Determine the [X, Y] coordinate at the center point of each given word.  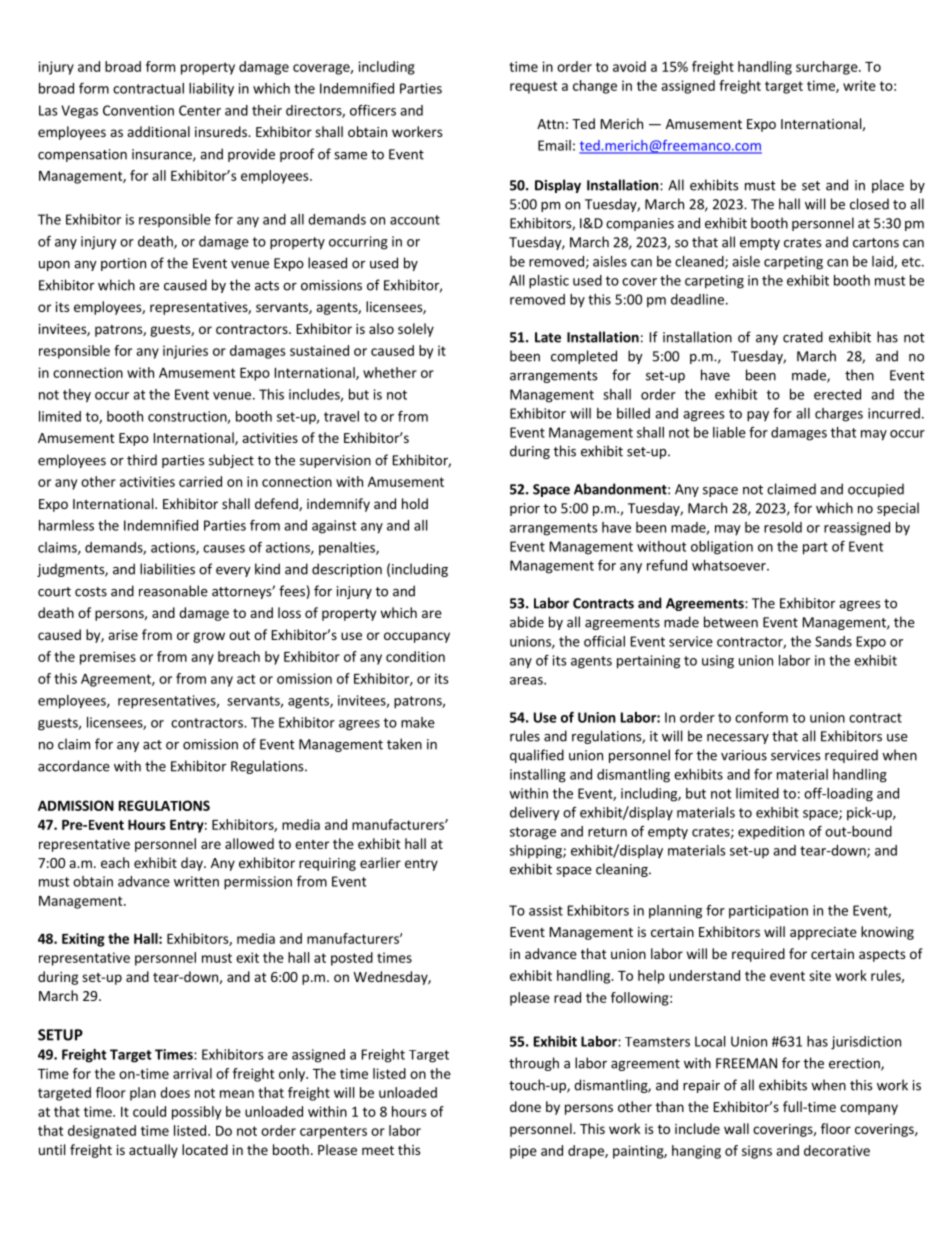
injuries [185, 352]
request [533, 87]
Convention [138, 110]
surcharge [828, 68]
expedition [771, 832]
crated [803, 337]
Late [548, 337]
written [196, 881]
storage [533, 833]
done [525, 1106]
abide [527, 622]
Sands [833, 641]
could [149, 1111]
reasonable [173, 591]
